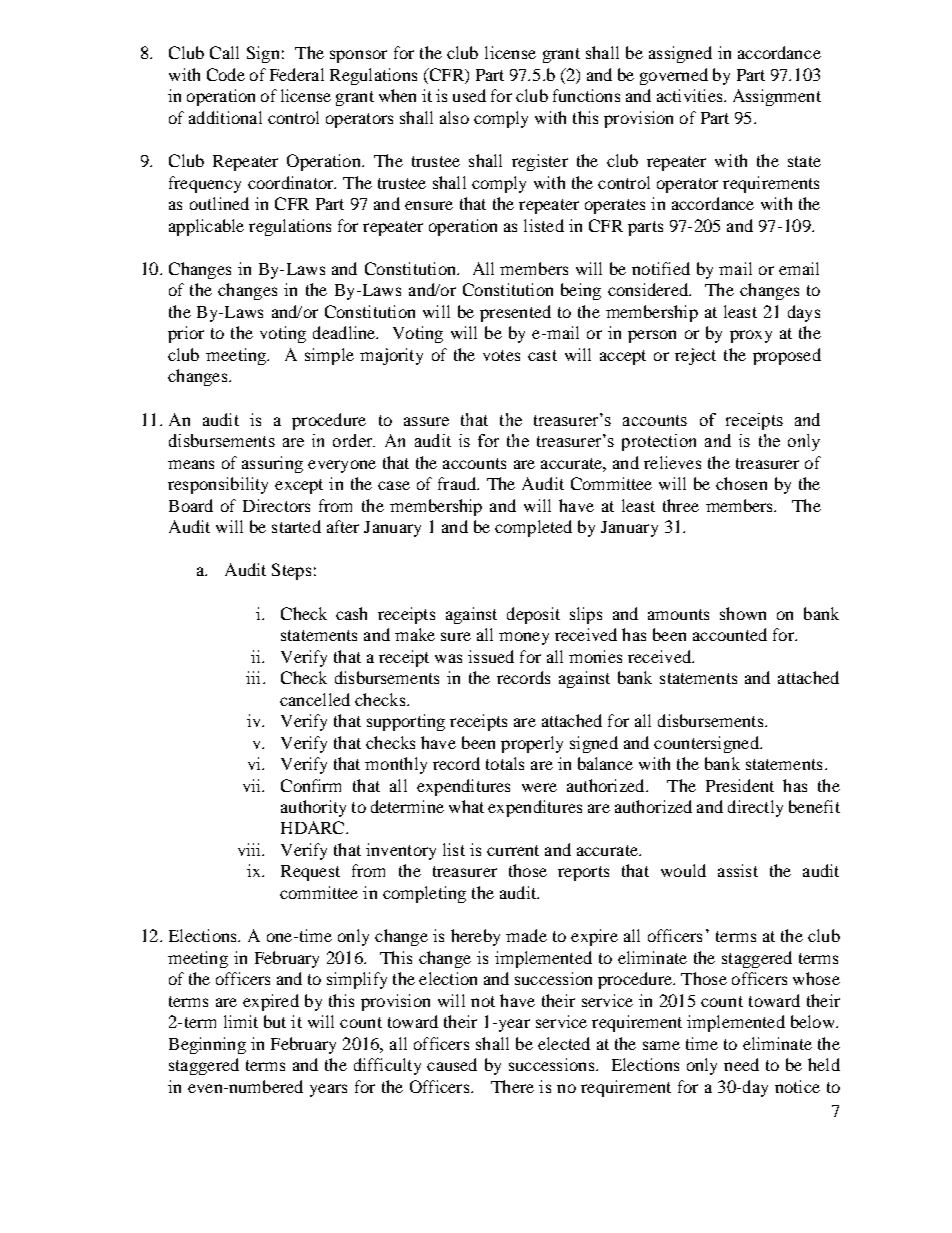  What do you see at coordinates (691, 95) in the screenshot?
I see `activities` at bounding box center [691, 95].
